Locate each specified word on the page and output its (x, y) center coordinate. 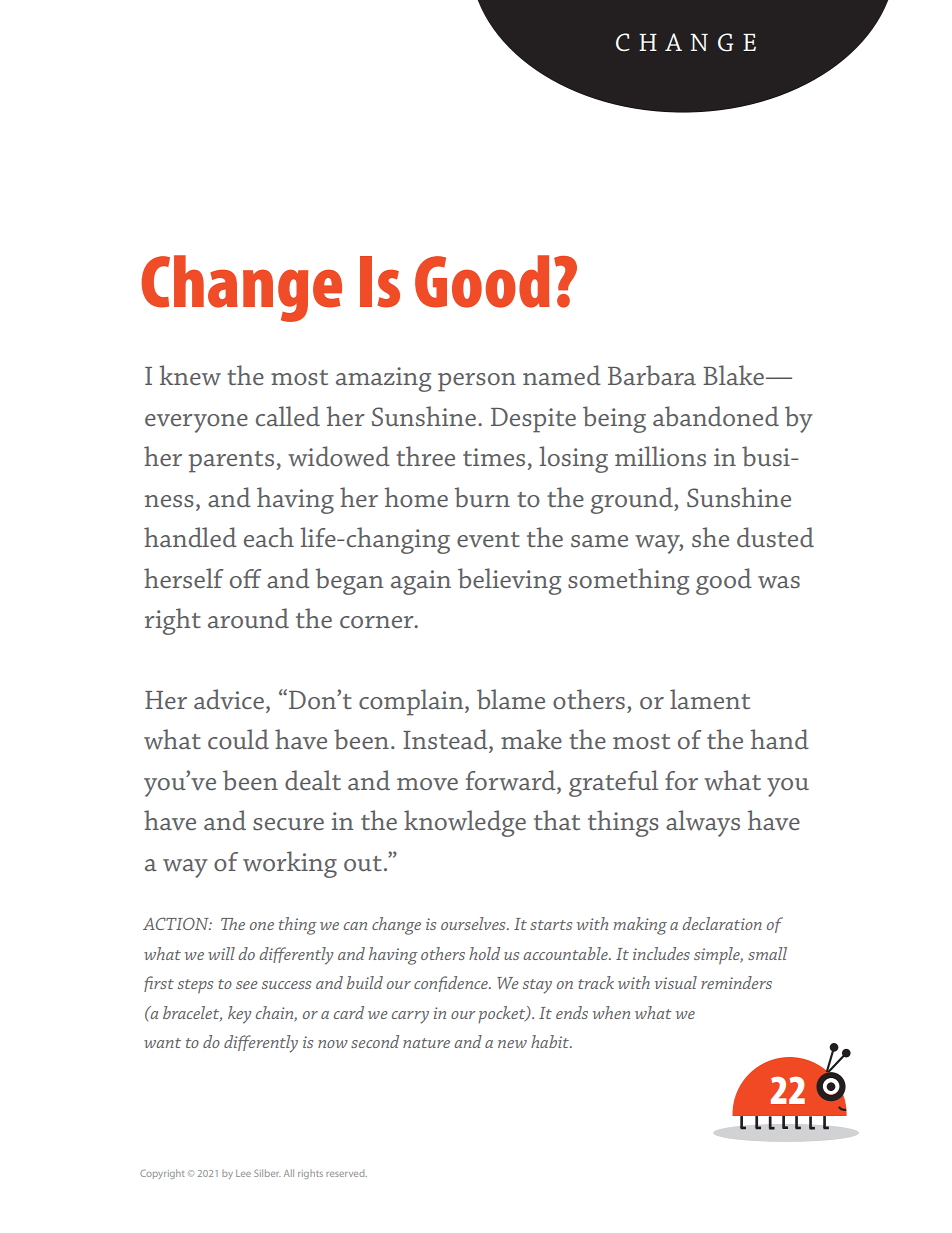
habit (551, 1041)
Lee (243, 1173)
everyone (196, 423)
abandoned (716, 416)
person (477, 382)
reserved (346, 1173)
